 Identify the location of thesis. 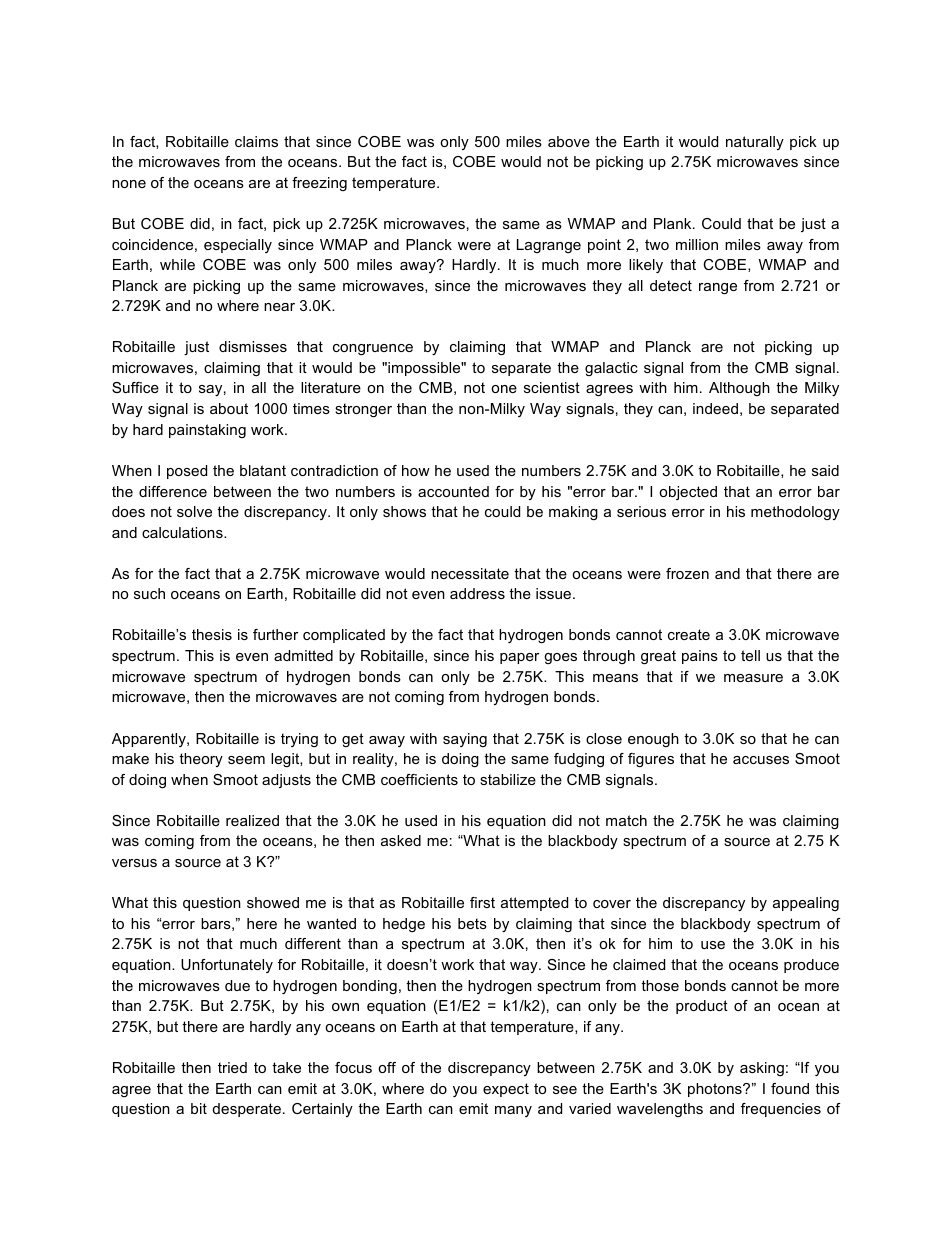
(212, 634).
